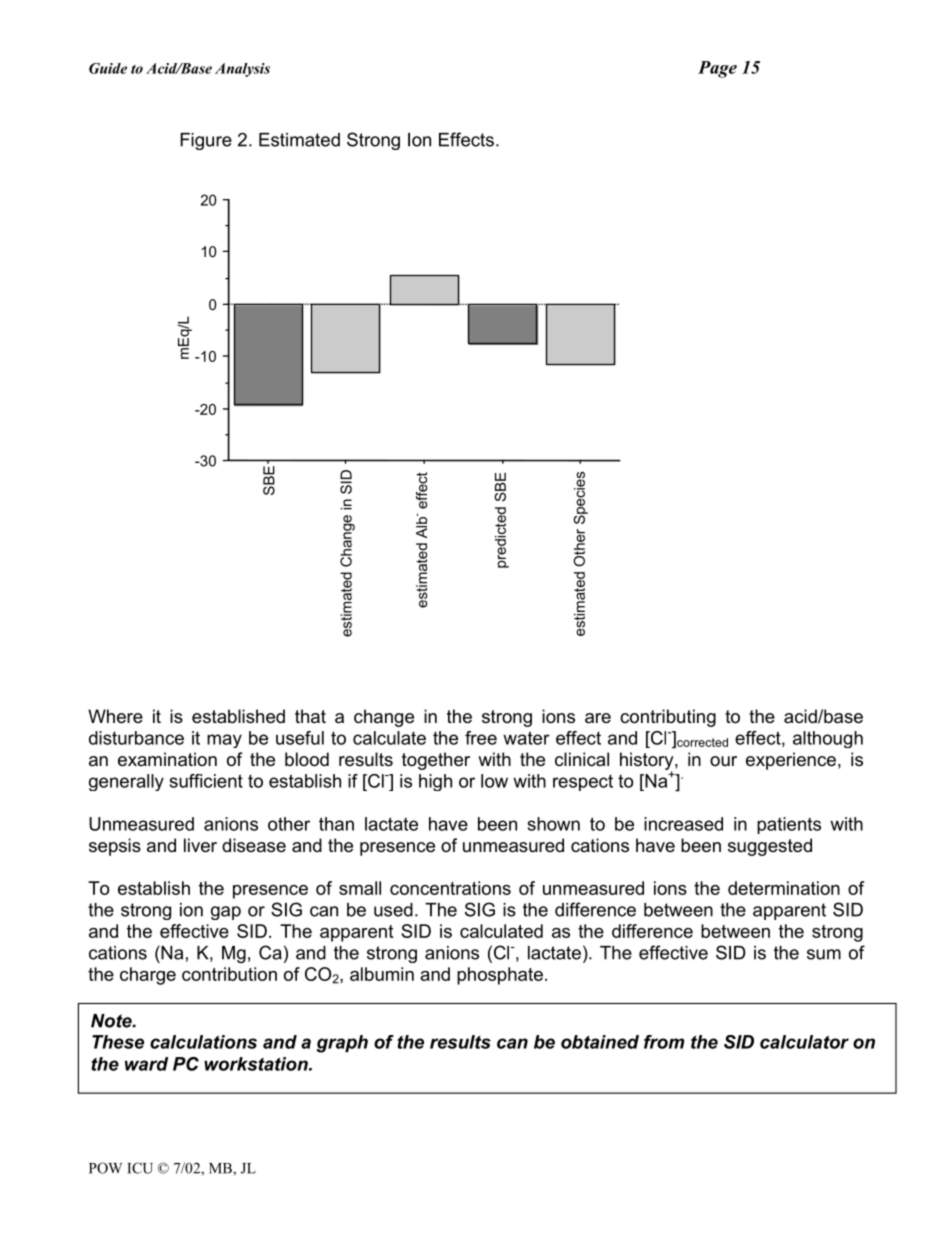 This page has width=952, height=1233. What do you see at coordinates (242, 70) in the page?
I see `Analysis` at bounding box center [242, 70].
